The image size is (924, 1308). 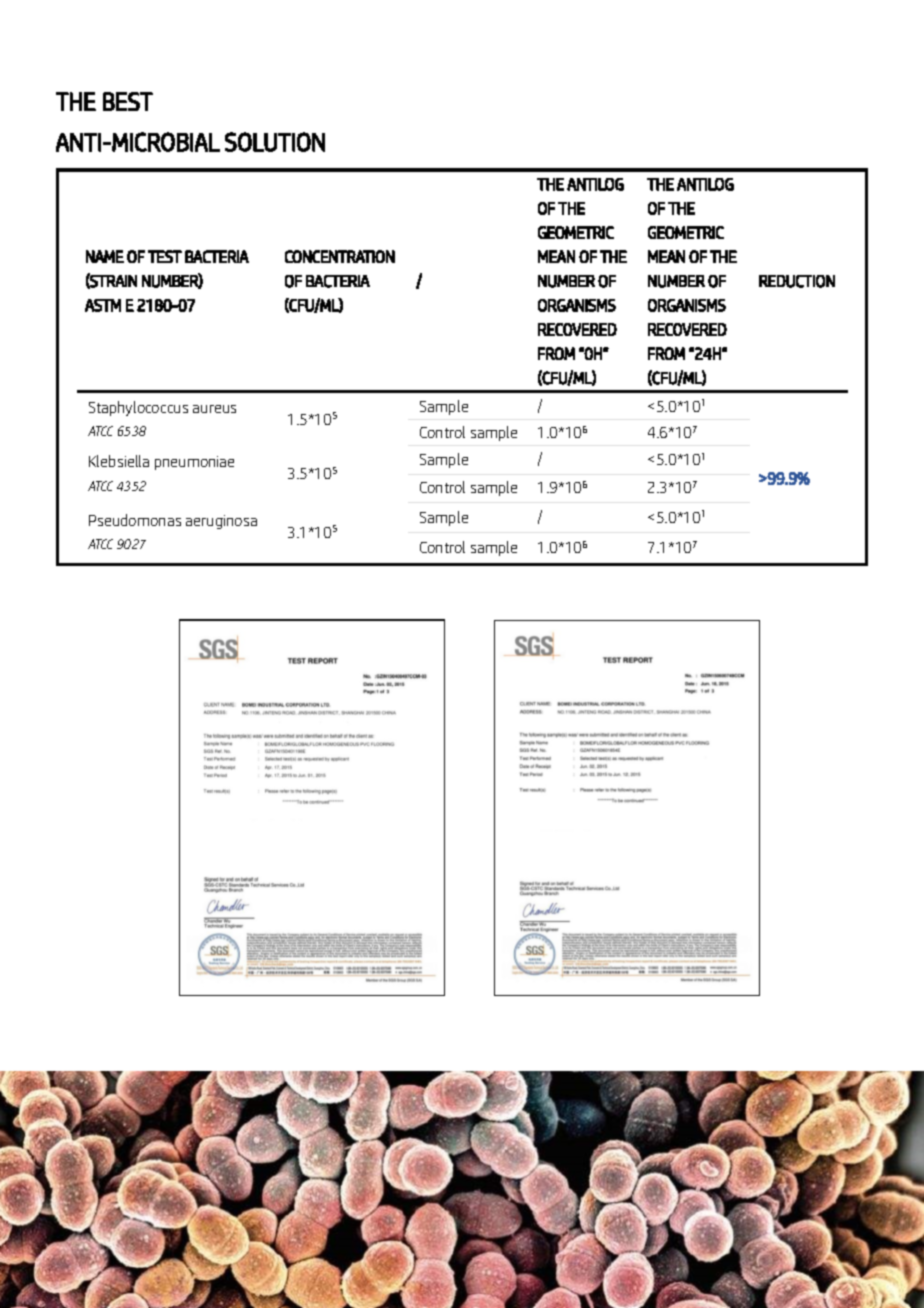 What do you see at coordinates (165, 256) in the document?
I see `TEST` at bounding box center [165, 256].
